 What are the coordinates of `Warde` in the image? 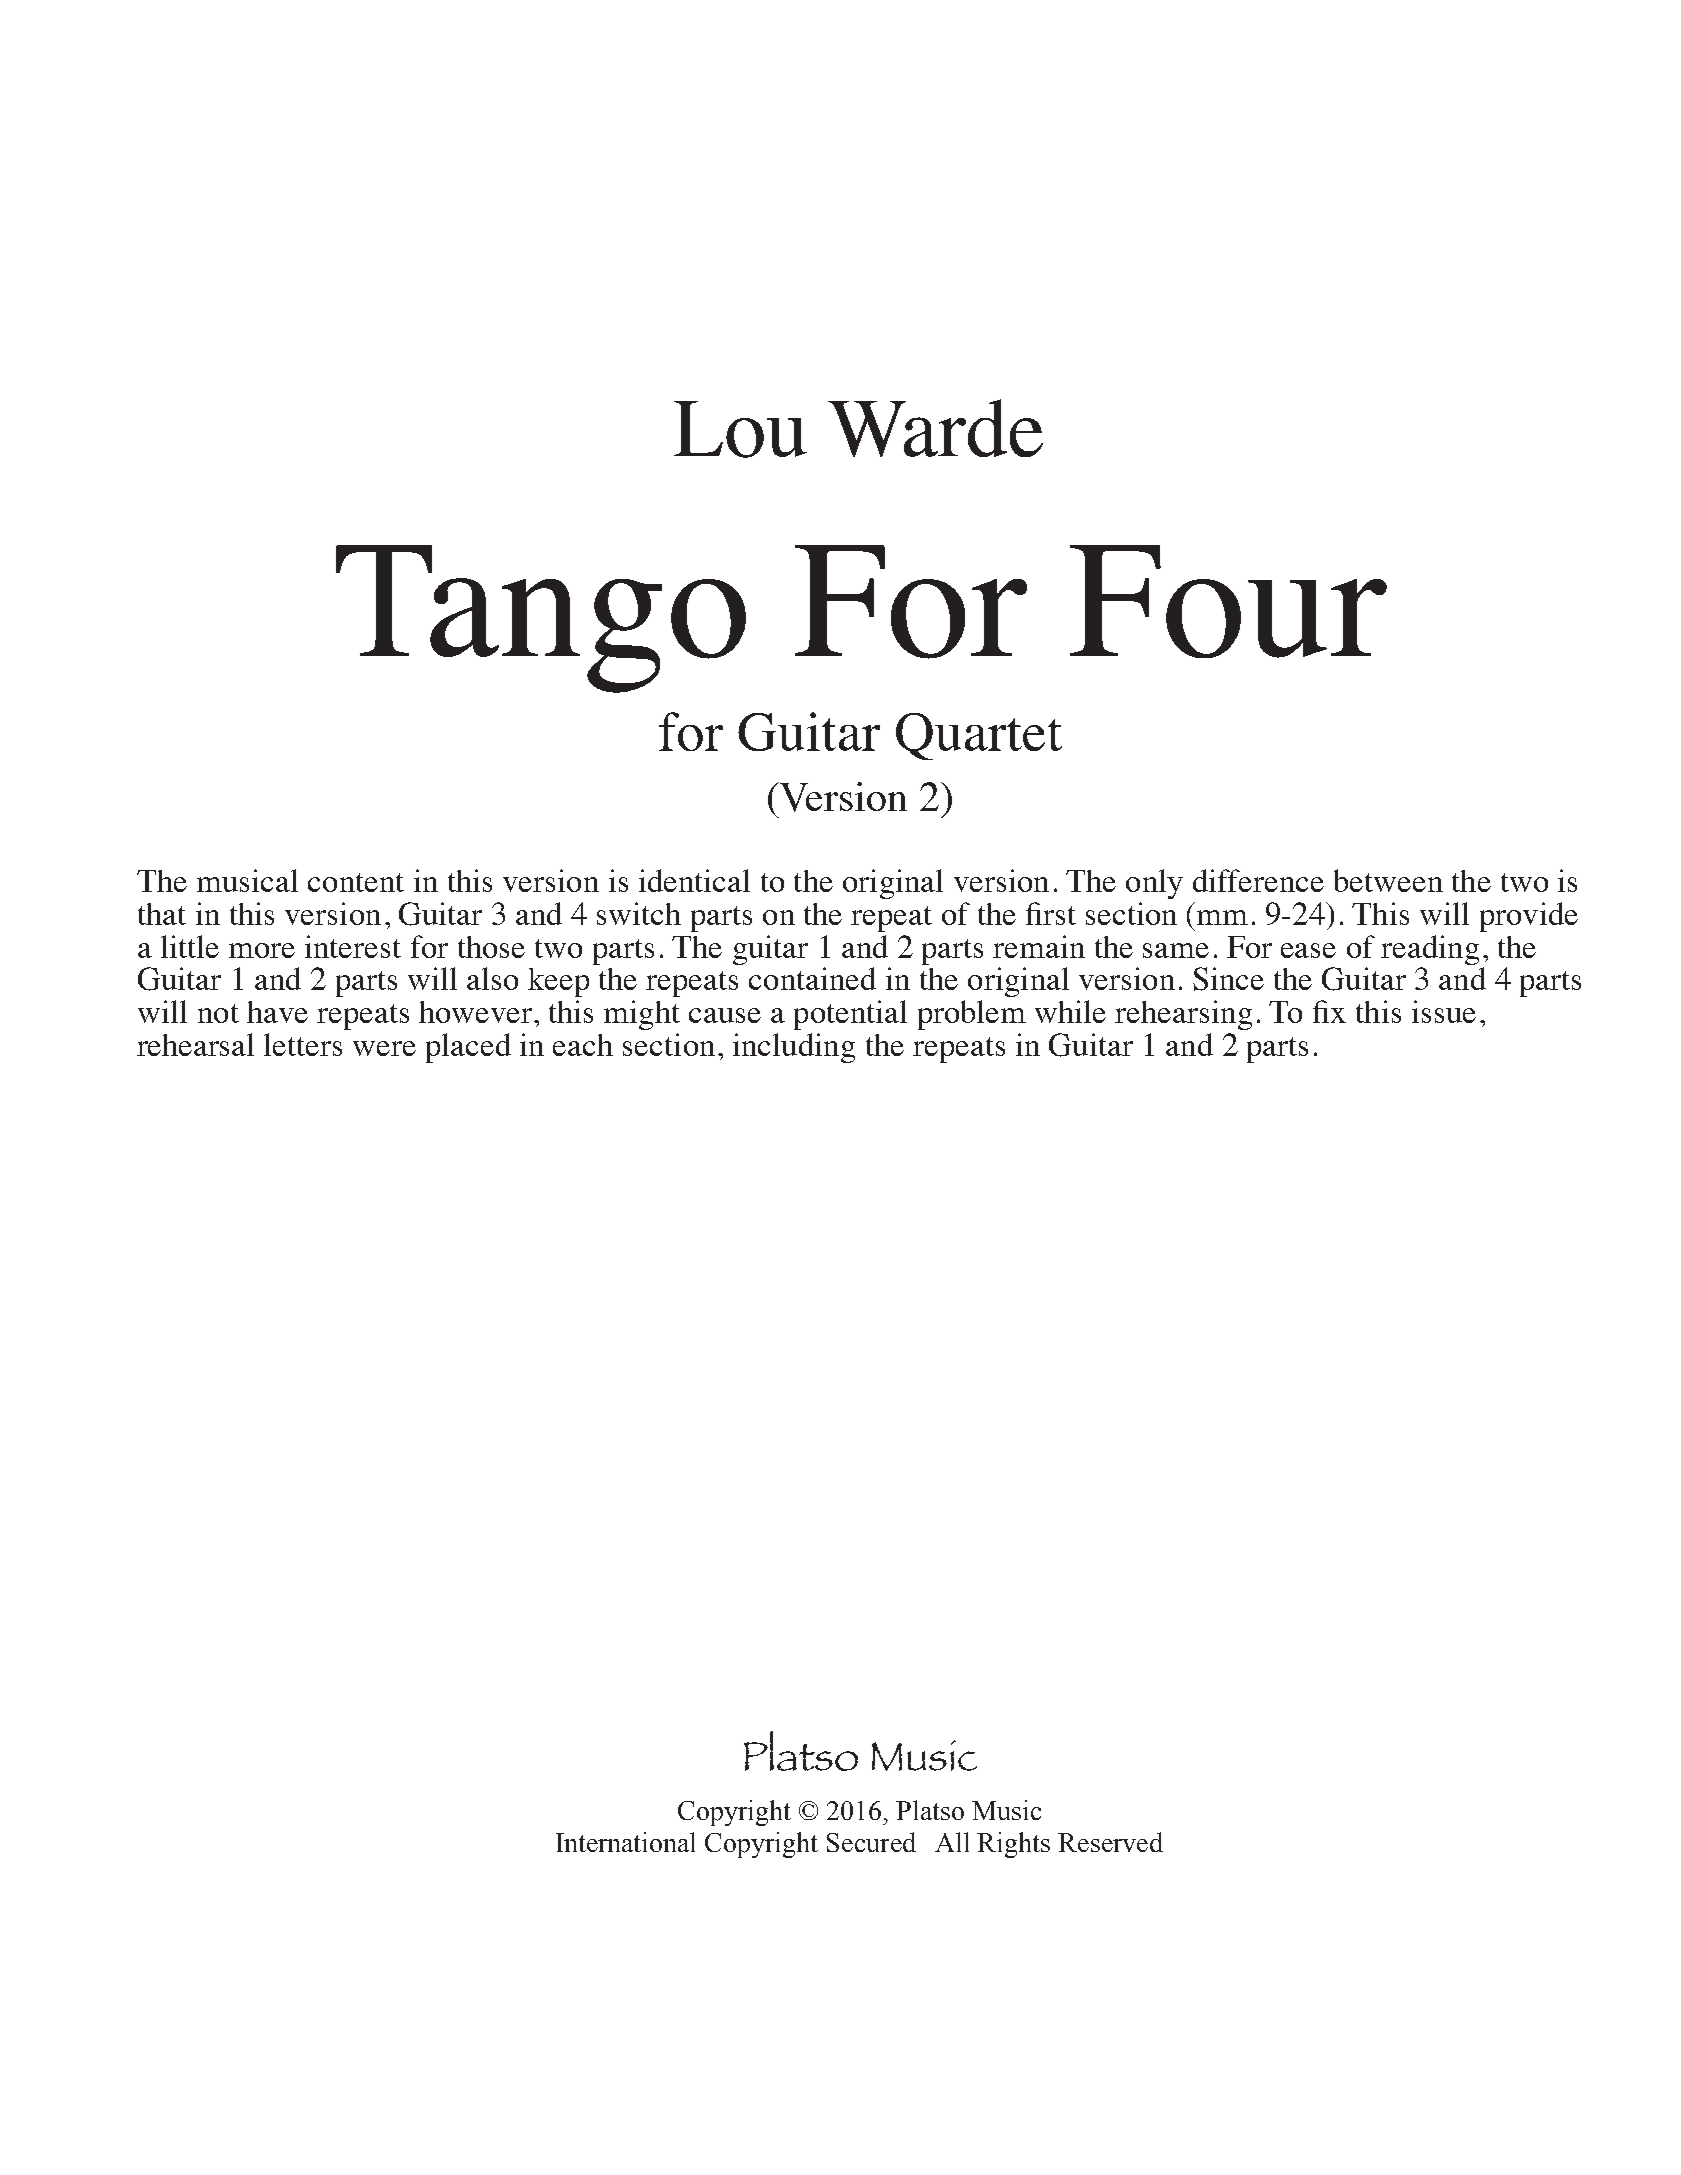 It's located at (935, 428).
